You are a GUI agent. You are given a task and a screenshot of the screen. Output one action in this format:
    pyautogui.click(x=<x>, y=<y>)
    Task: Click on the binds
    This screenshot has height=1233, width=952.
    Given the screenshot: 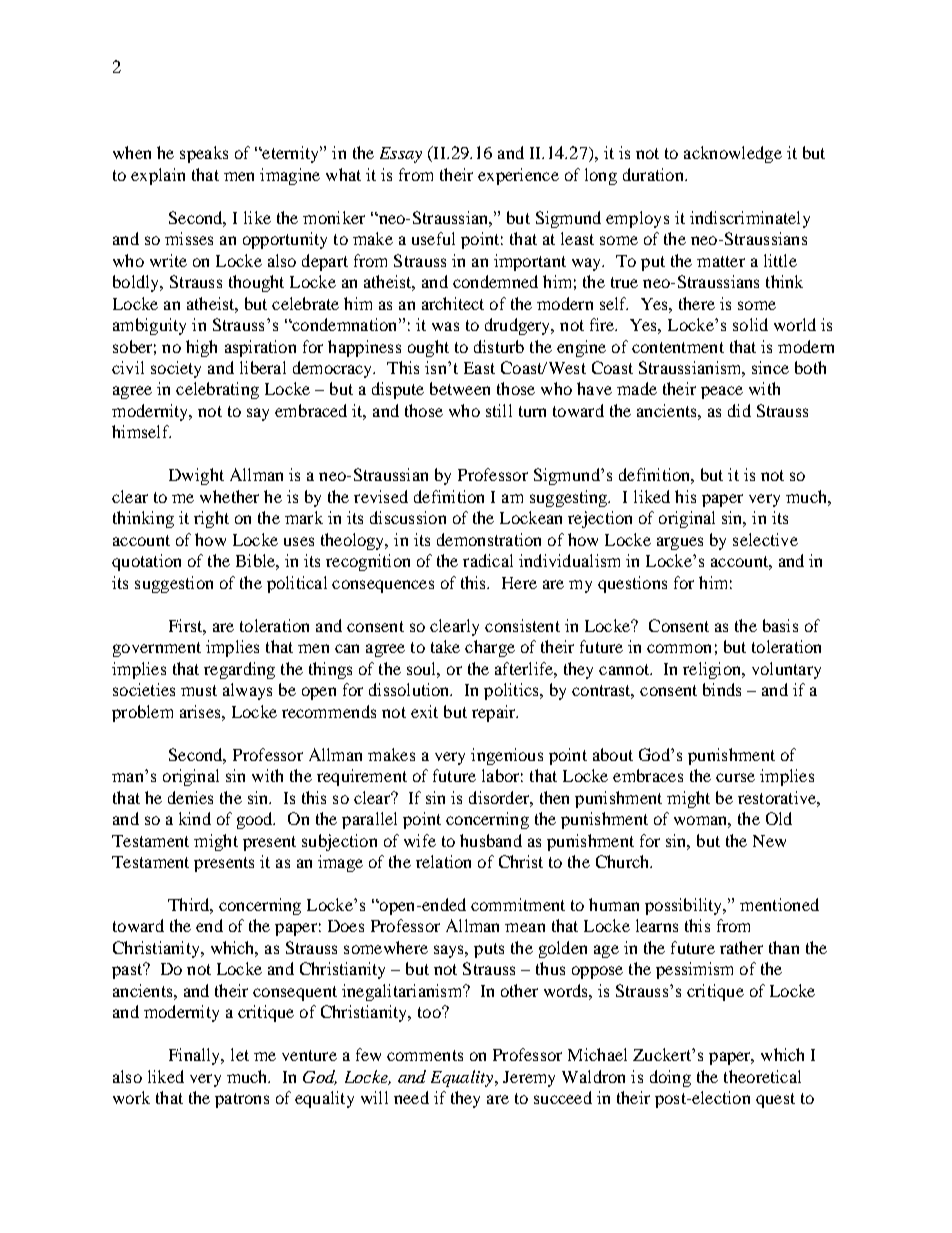 What is the action you would take?
    pyautogui.click(x=722, y=689)
